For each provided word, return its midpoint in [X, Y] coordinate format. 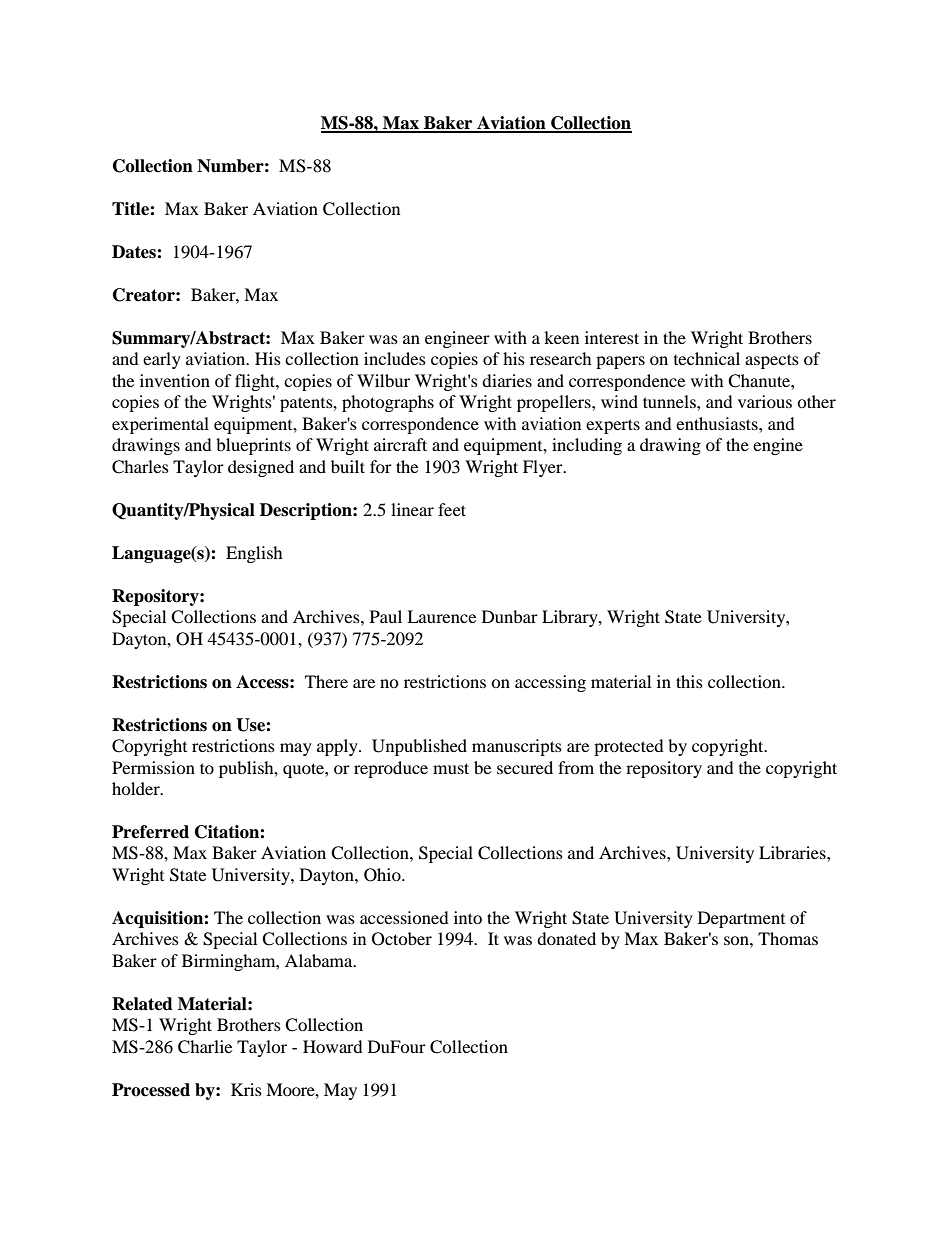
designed [261, 468]
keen [561, 337]
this [689, 681]
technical [707, 358]
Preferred [150, 832]
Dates [135, 252]
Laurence [441, 616]
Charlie [205, 1047]
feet [452, 509]
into [468, 917]
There [326, 681]
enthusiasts [718, 423]
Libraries [793, 852]
